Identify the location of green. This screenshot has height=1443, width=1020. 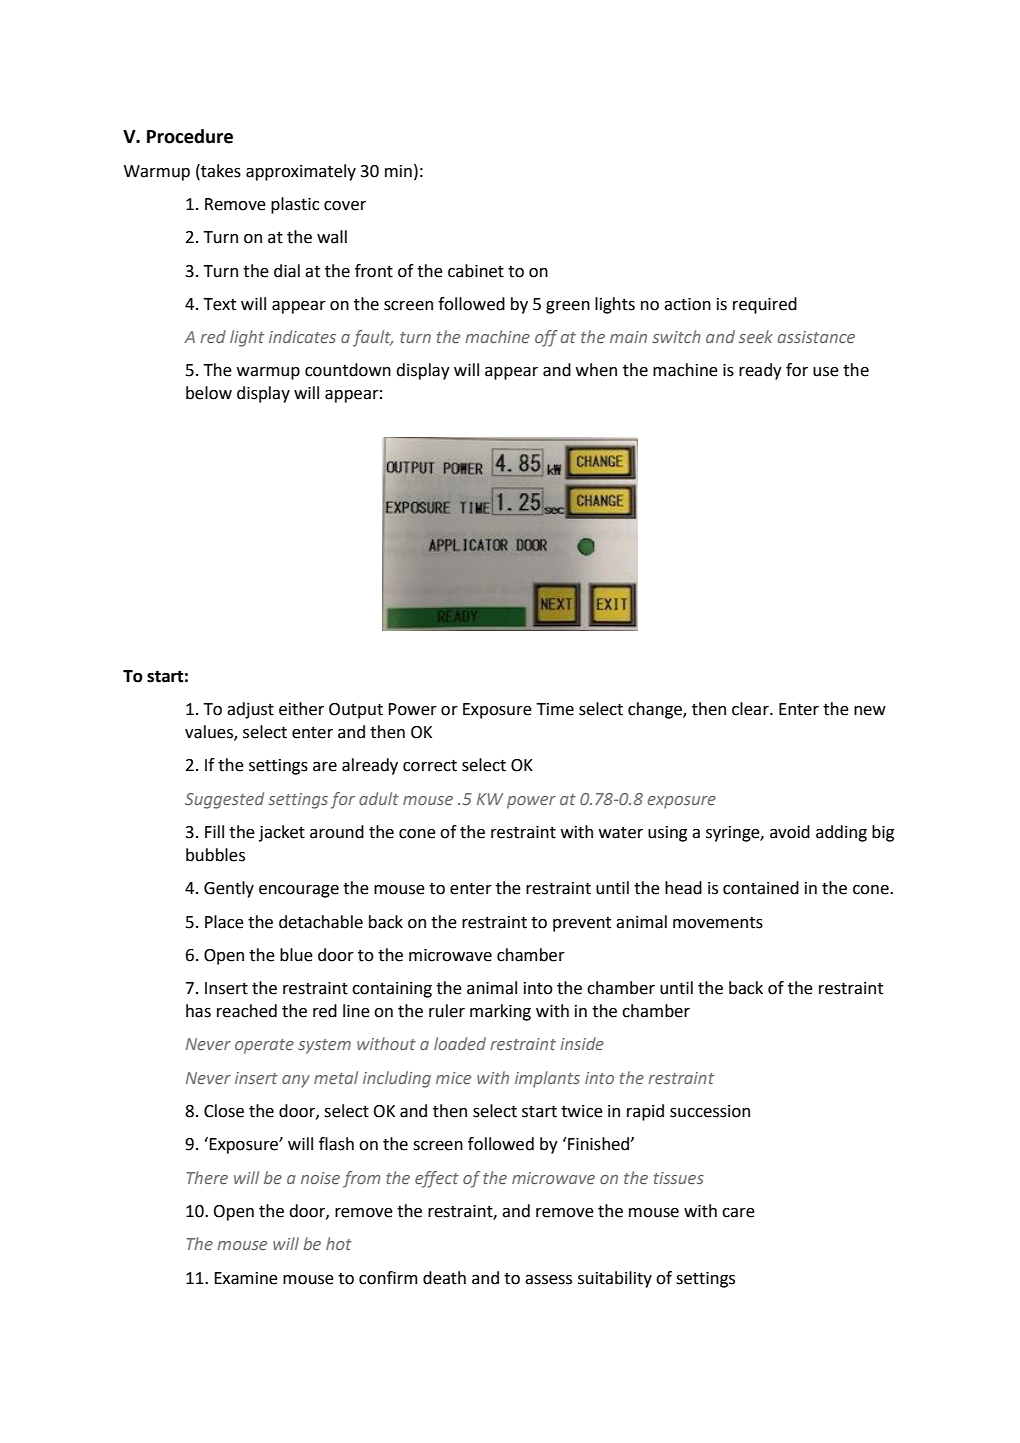
(568, 307).
